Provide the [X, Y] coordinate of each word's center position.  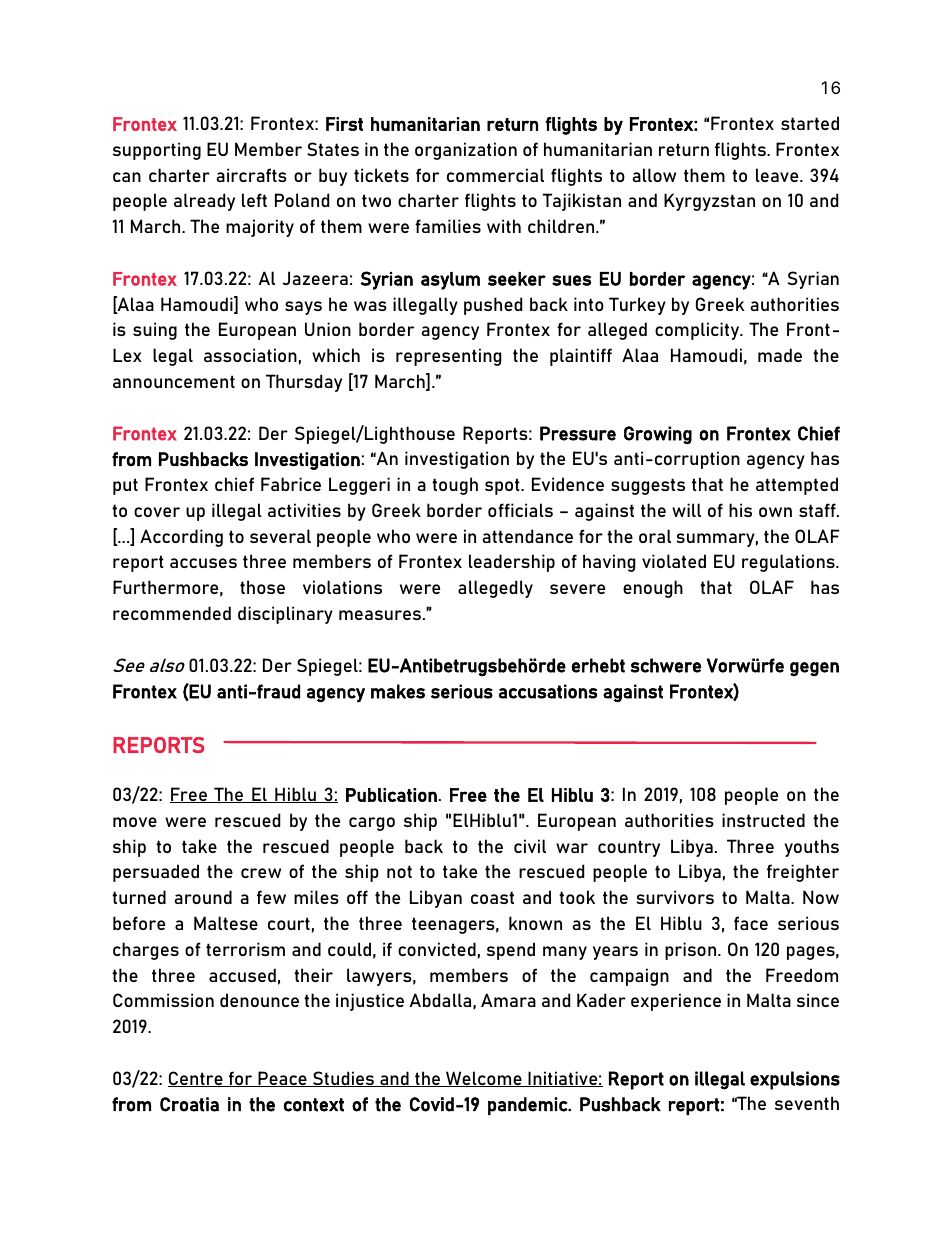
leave [778, 175]
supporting [157, 151]
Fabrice [291, 484]
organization [466, 151]
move [135, 822]
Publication [391, 795]
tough [455, 486]
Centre [196, 1079]
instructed [763, 820]
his [740, 510]
